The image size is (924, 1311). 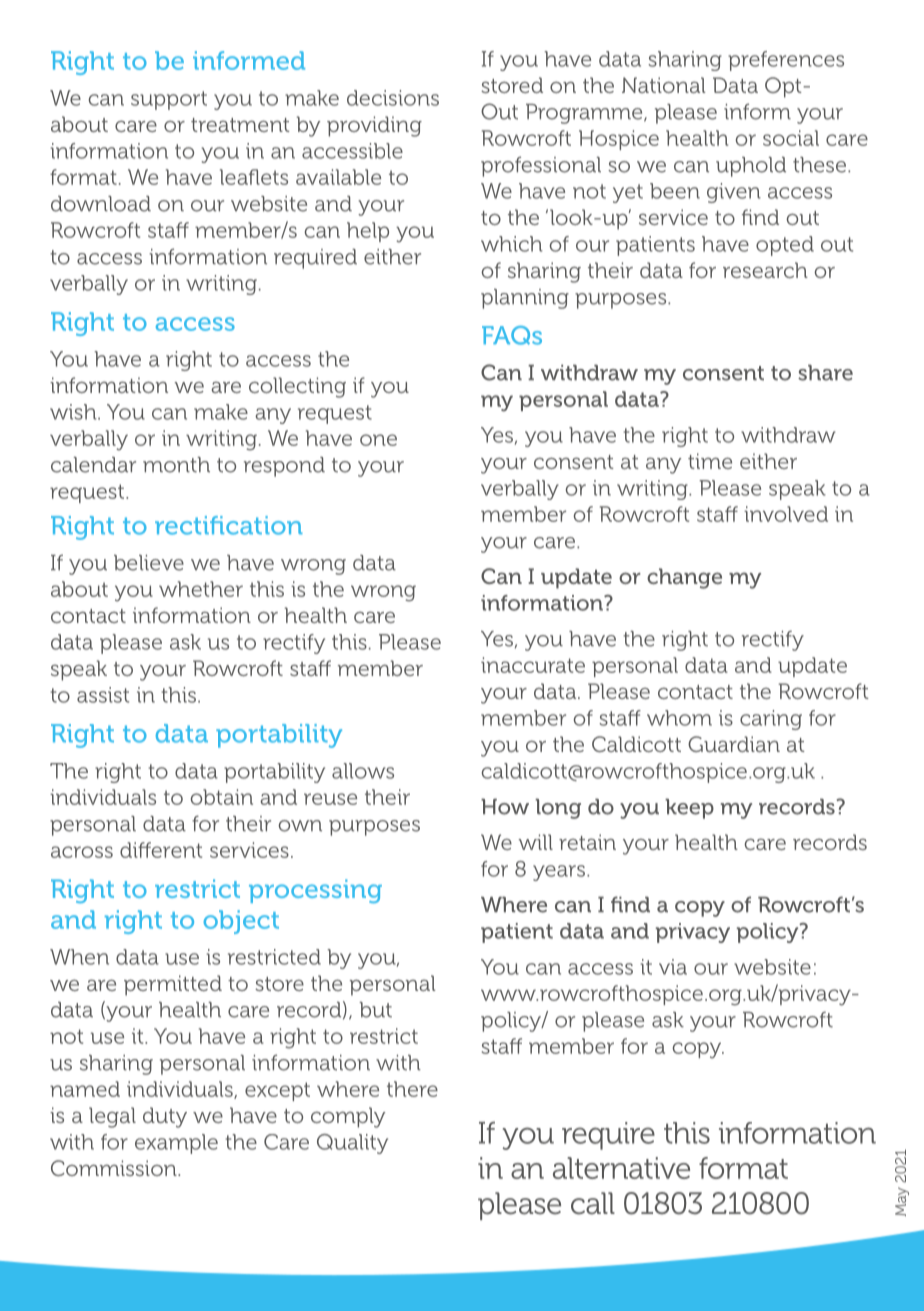 I want to click on download, so click(x=101, y=204).
